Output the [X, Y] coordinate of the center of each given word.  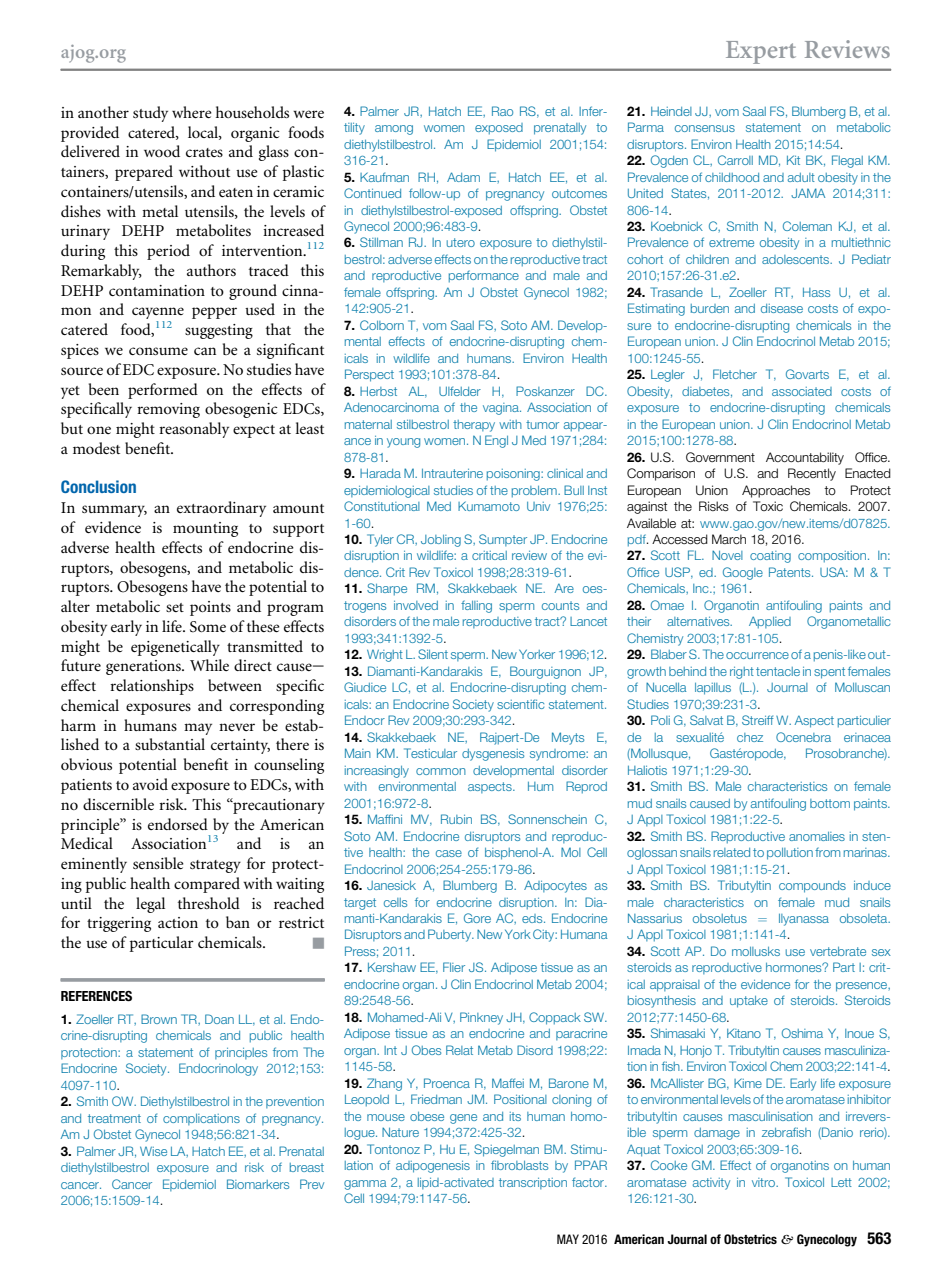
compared [207, 885]
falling [476, 606]
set [175, 607]
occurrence [757, 655]
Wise [153, 1151]
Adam [463, 177]
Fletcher [735, 374]
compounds [812, 887]
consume [158, 351]
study [150, 114]
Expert [761, 52]
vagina [502, 409]
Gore [477, 918]
